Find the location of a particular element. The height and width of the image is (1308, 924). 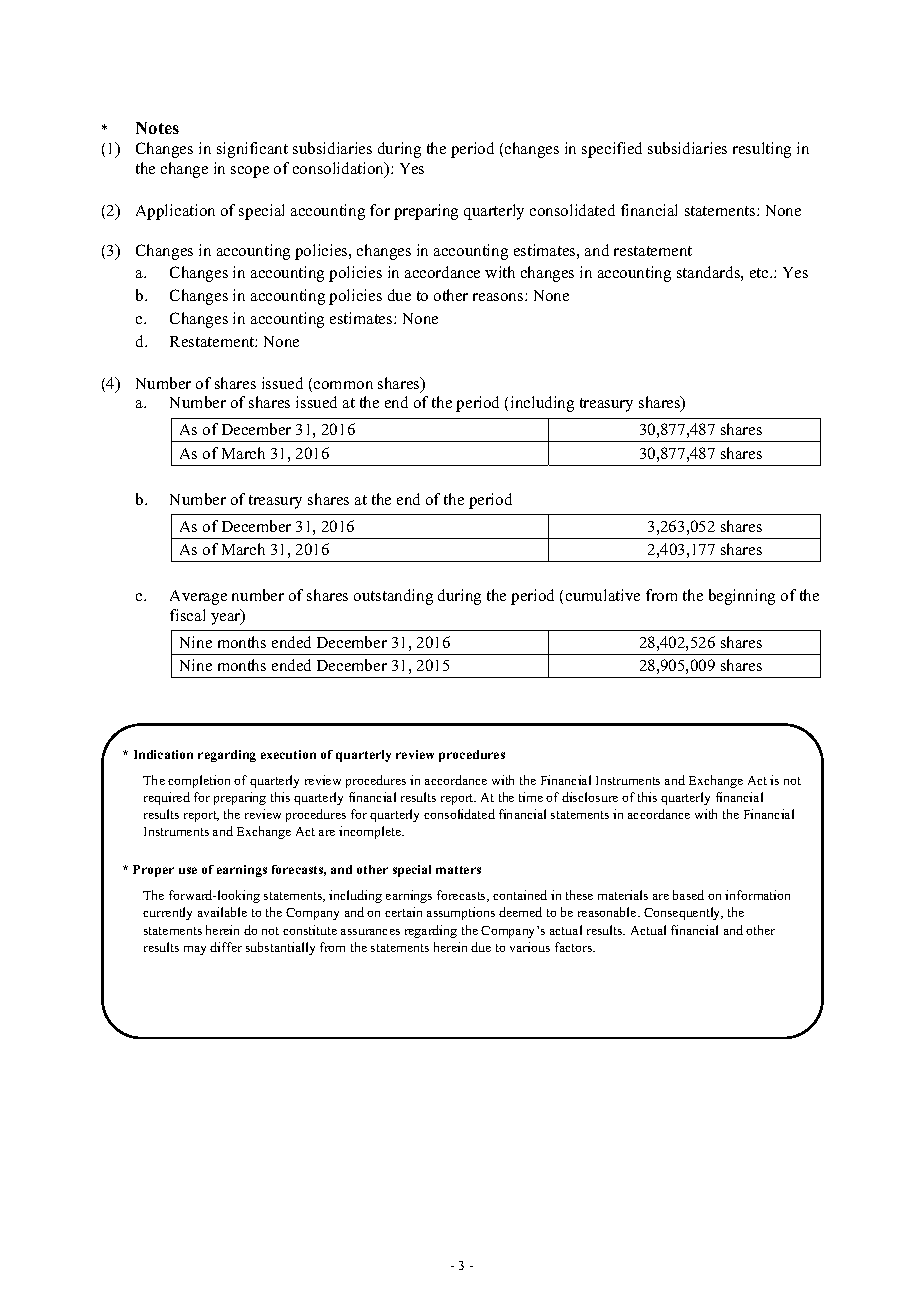

etc is located at coordinates (760, 273).
